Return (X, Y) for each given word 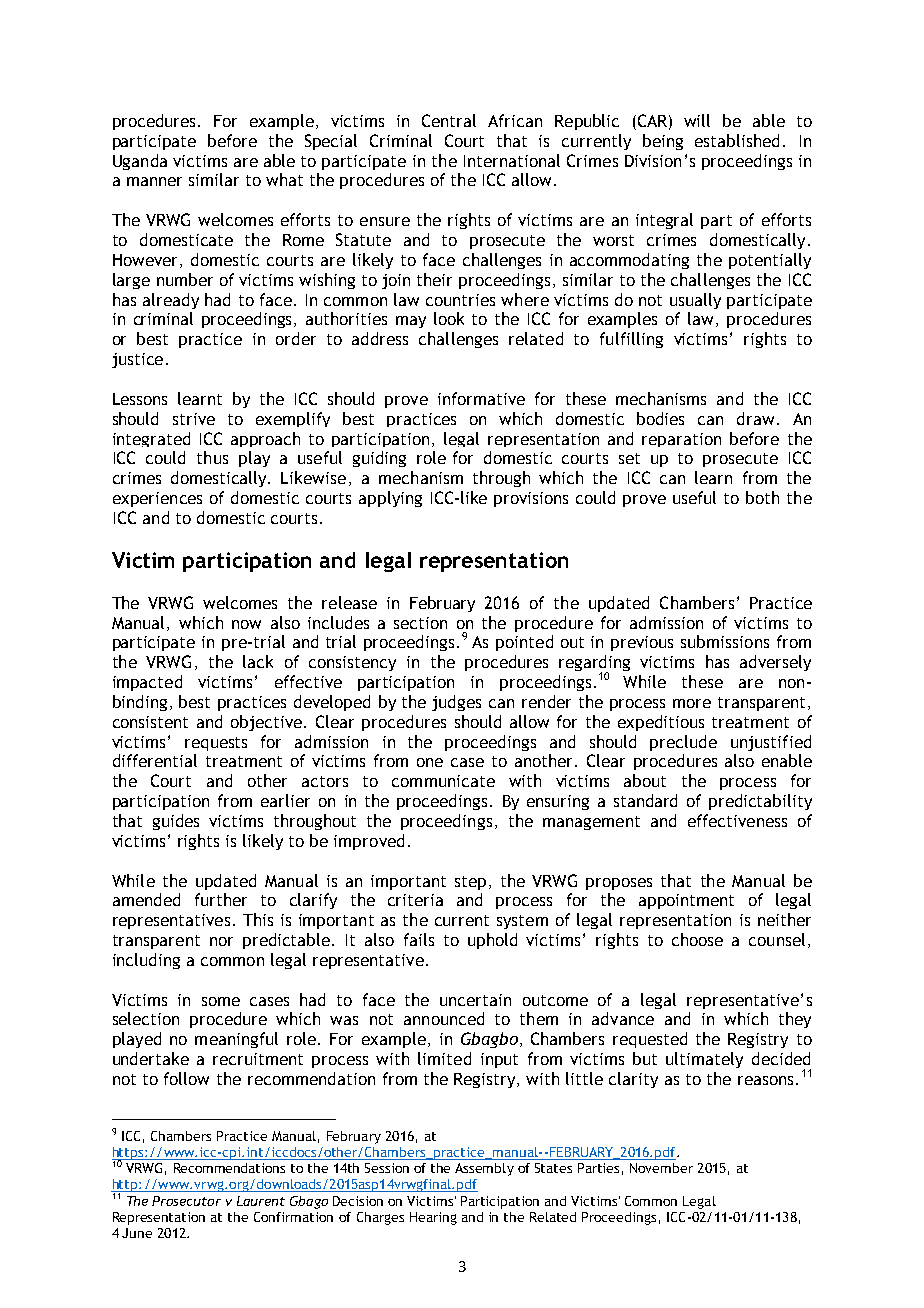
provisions (531, 499)
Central (449, 120)
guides (176, 822)
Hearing (433, 1218)
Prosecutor (186, 1201)
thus (212, 457)
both (762, 497)
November (661, 1168)
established (737, 140)
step (470, 883)
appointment (686, 901)
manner (154, 181)
